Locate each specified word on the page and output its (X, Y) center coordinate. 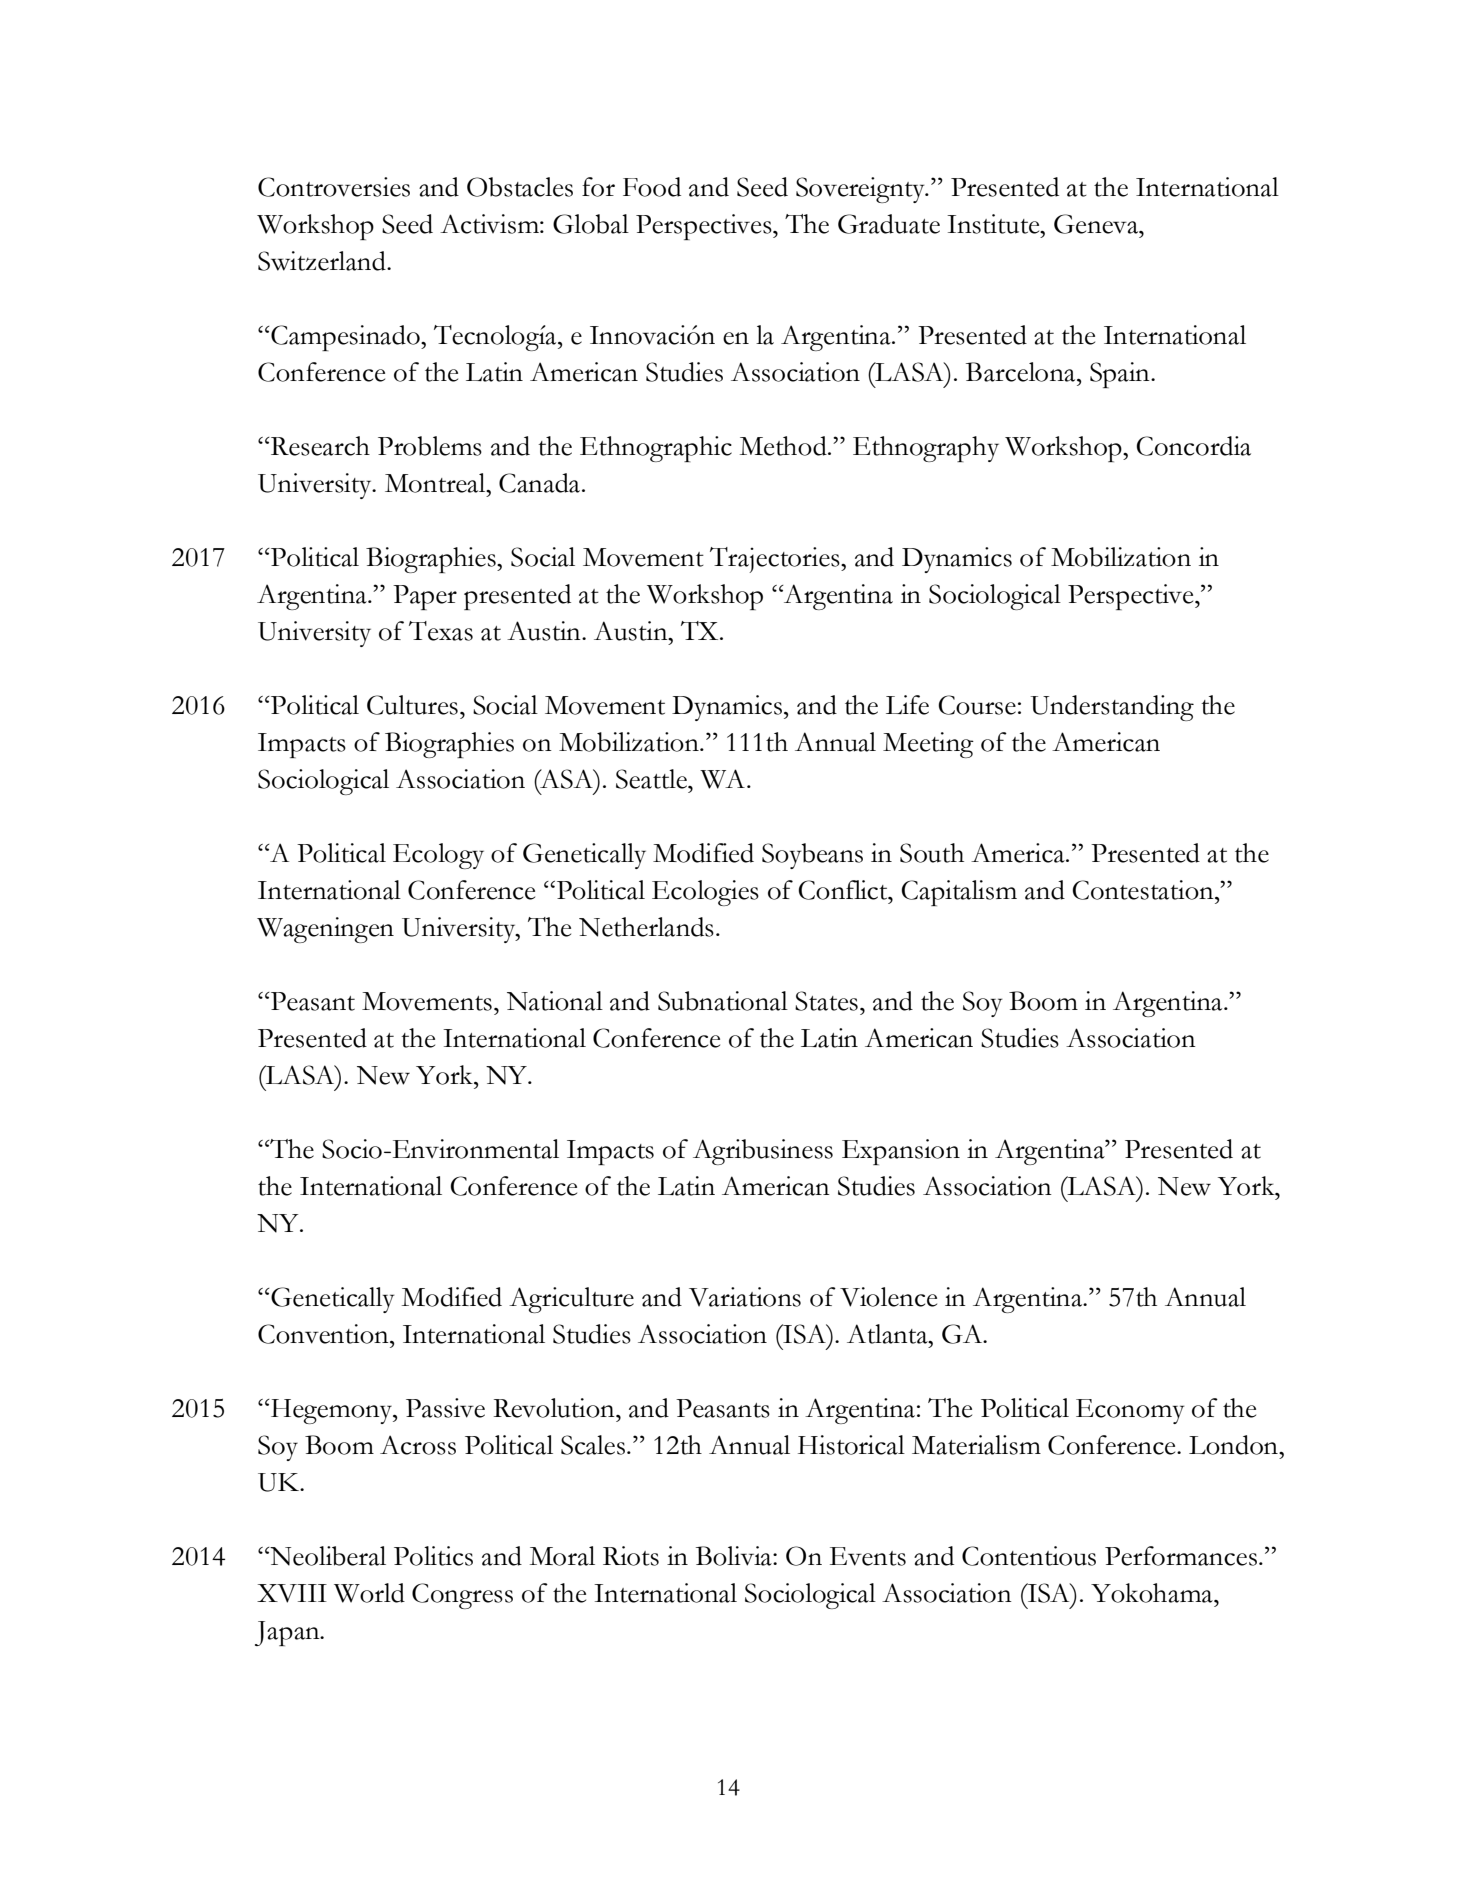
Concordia (1193, 446)
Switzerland (323, 261)
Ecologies (705, 893)
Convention (324, 1334)
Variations (745, 1297)
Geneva (1097, 224)
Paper (425, 597)
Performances (1181, 1556)
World (369, 1593)
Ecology (438, 856)
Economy (1130, 1411)
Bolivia (735, 1556)
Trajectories (776, 560)
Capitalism (959, 893)
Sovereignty (861, 190)
